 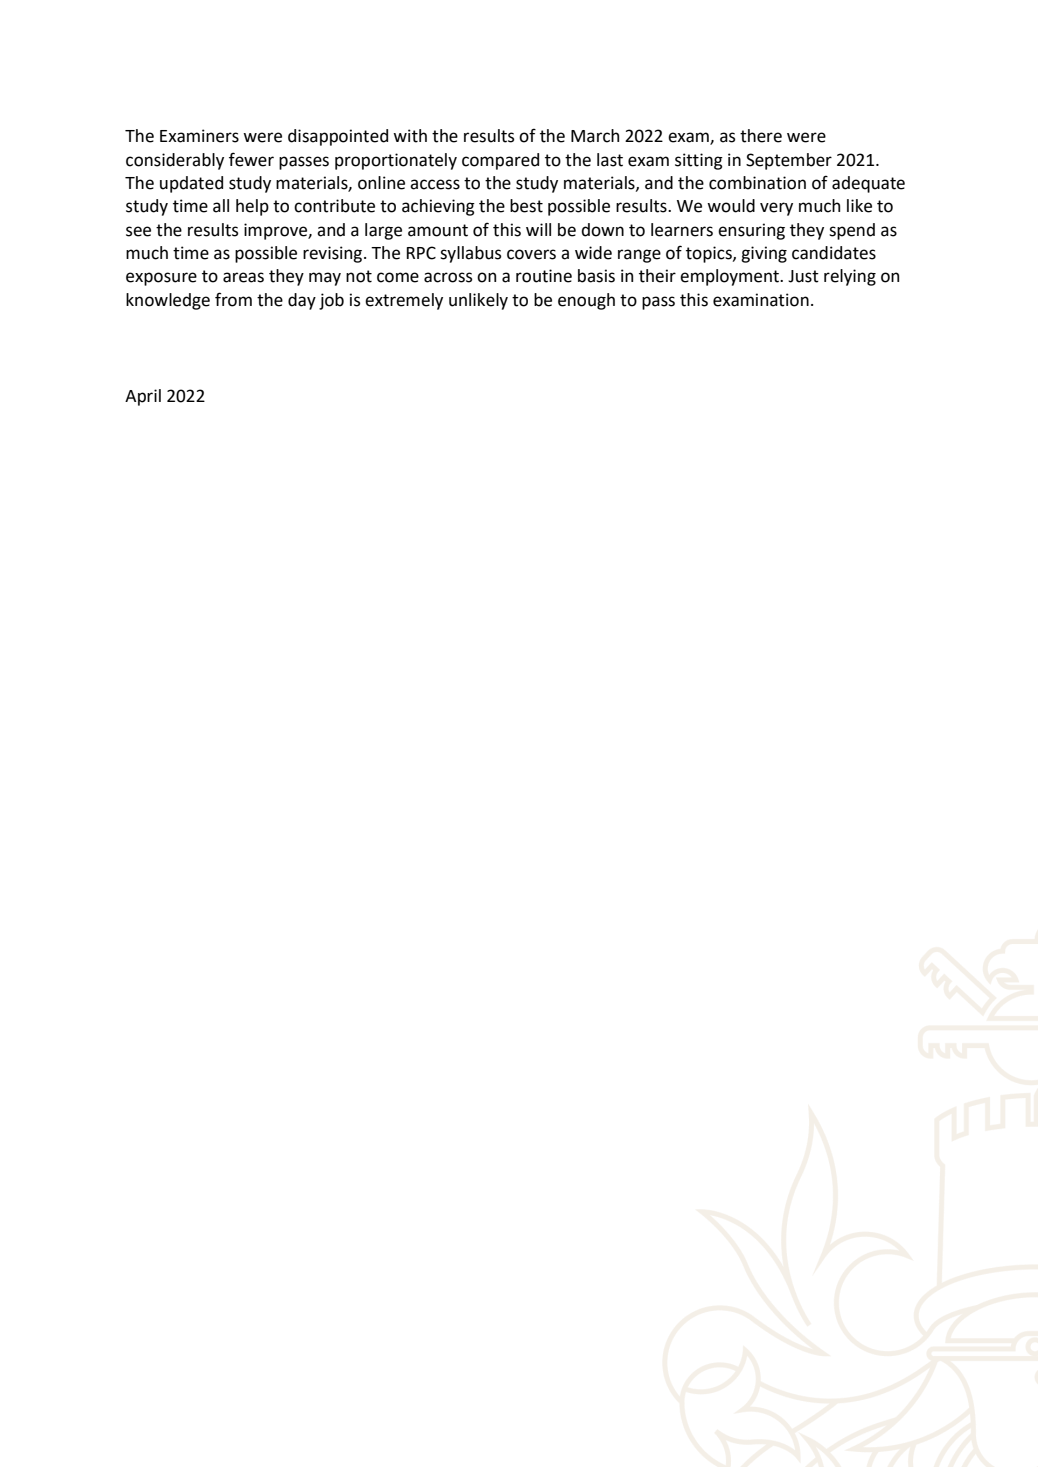 I want to click on best, so click(x=526, y=206).
